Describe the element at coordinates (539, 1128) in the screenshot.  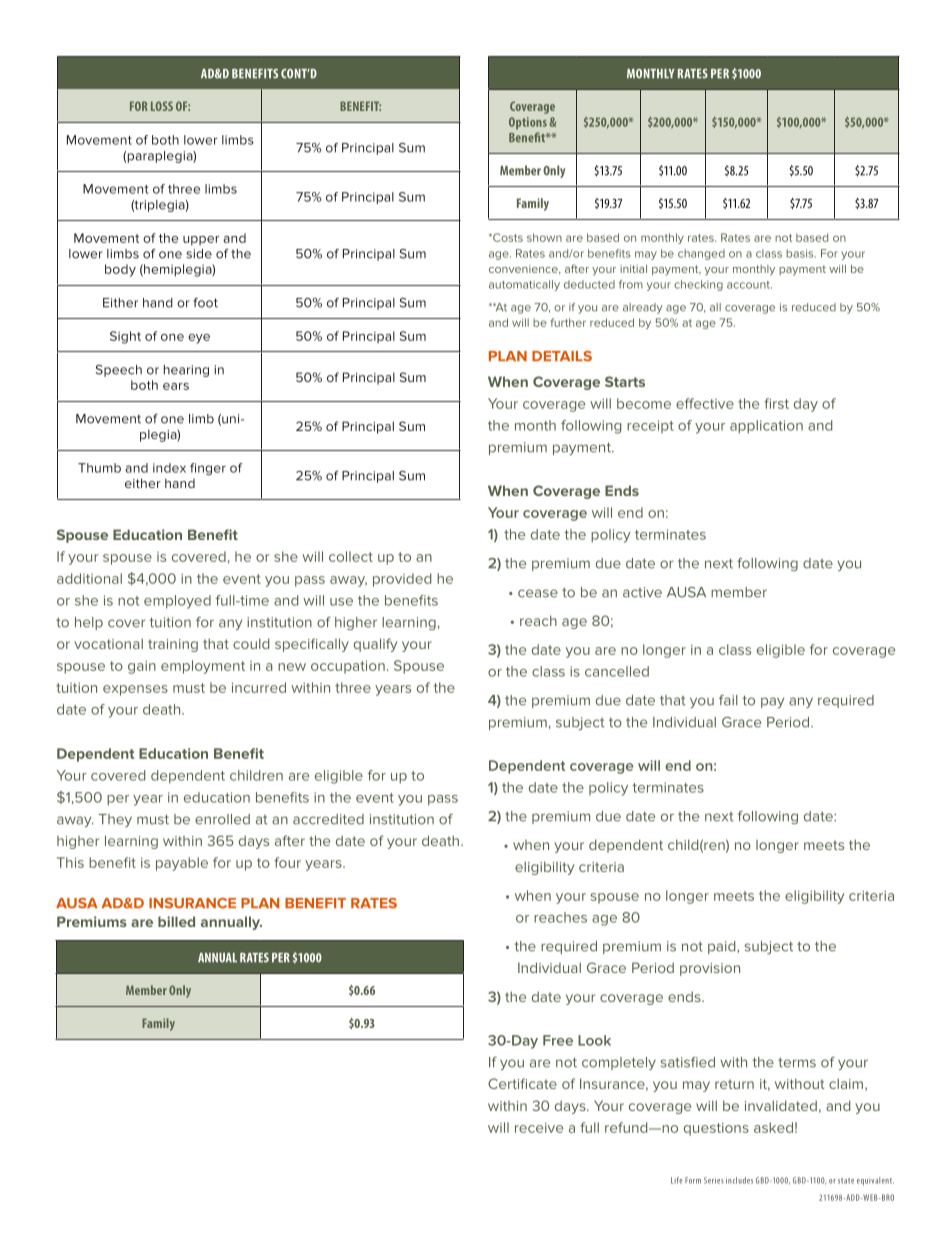
I see `receive` at that location.
